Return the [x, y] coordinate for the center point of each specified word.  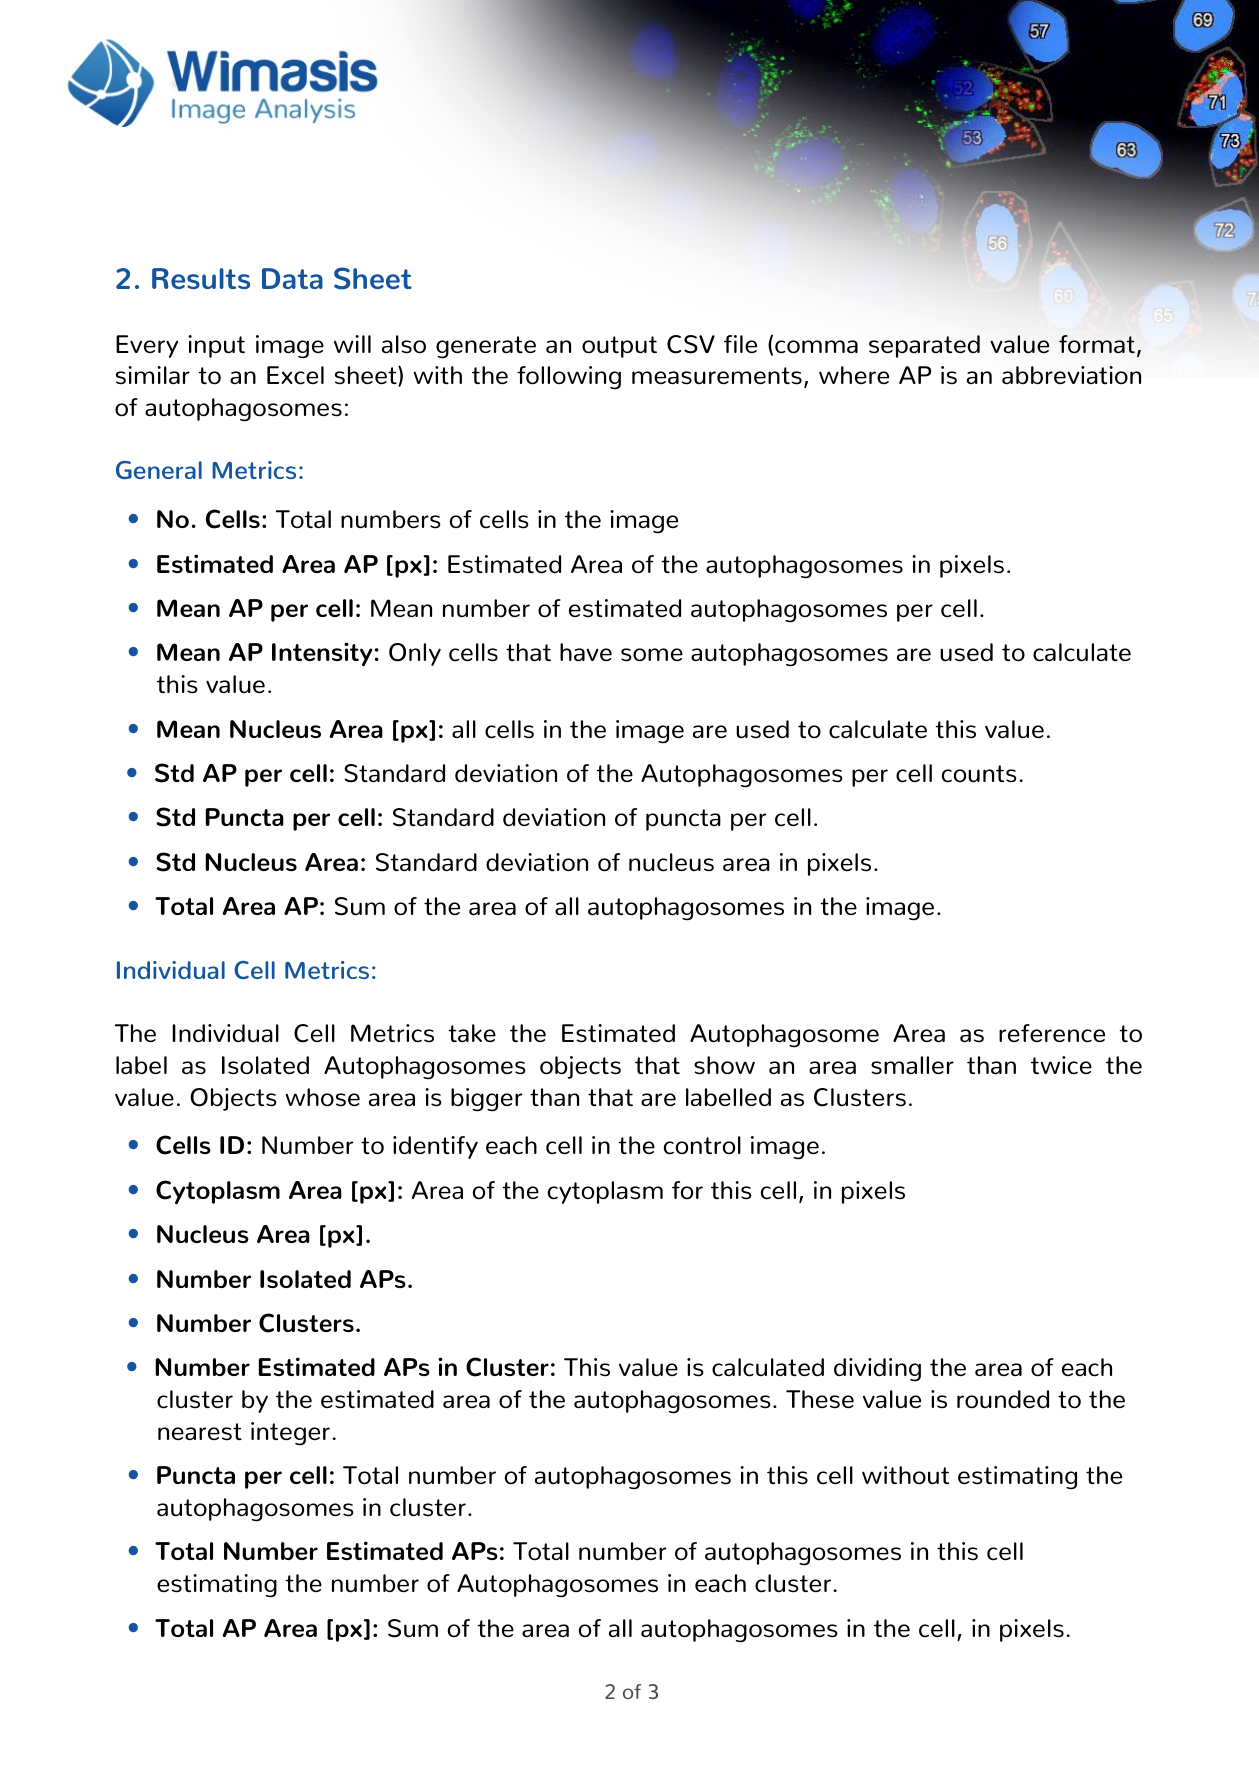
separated [924, 346]
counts [979, 774]
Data [292, 278]
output [619, 347]
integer [290, 1434]
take [472, 1033]
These [820, 1399]
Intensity [322, 654]
